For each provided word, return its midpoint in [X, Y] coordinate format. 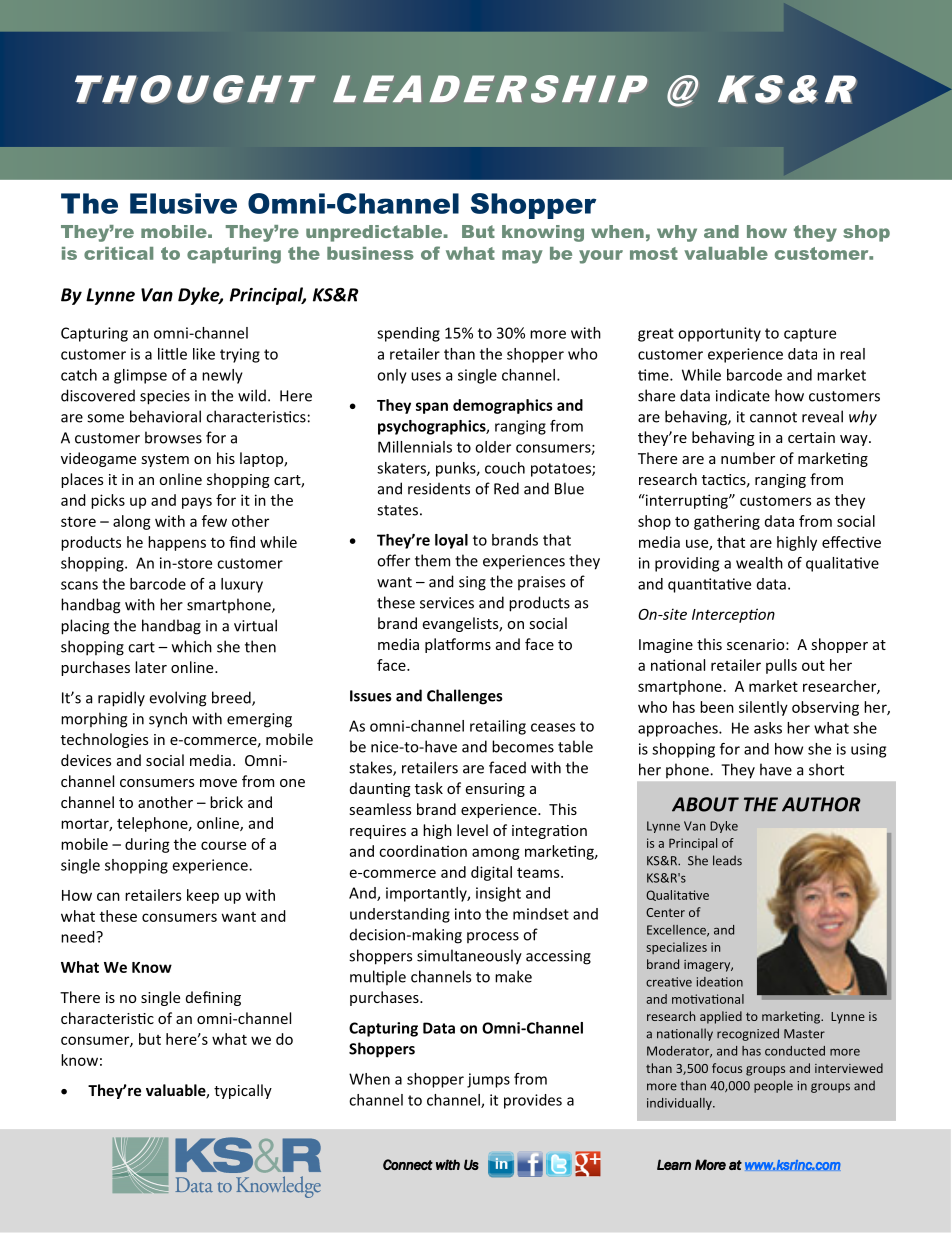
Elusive [183, 203]
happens [177, 543]
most [654, 253]
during [147, 845]
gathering [727, 522]
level [472, 830]
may [522, 257]
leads [727, 860]
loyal [451, 541]
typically [243, 1091]
